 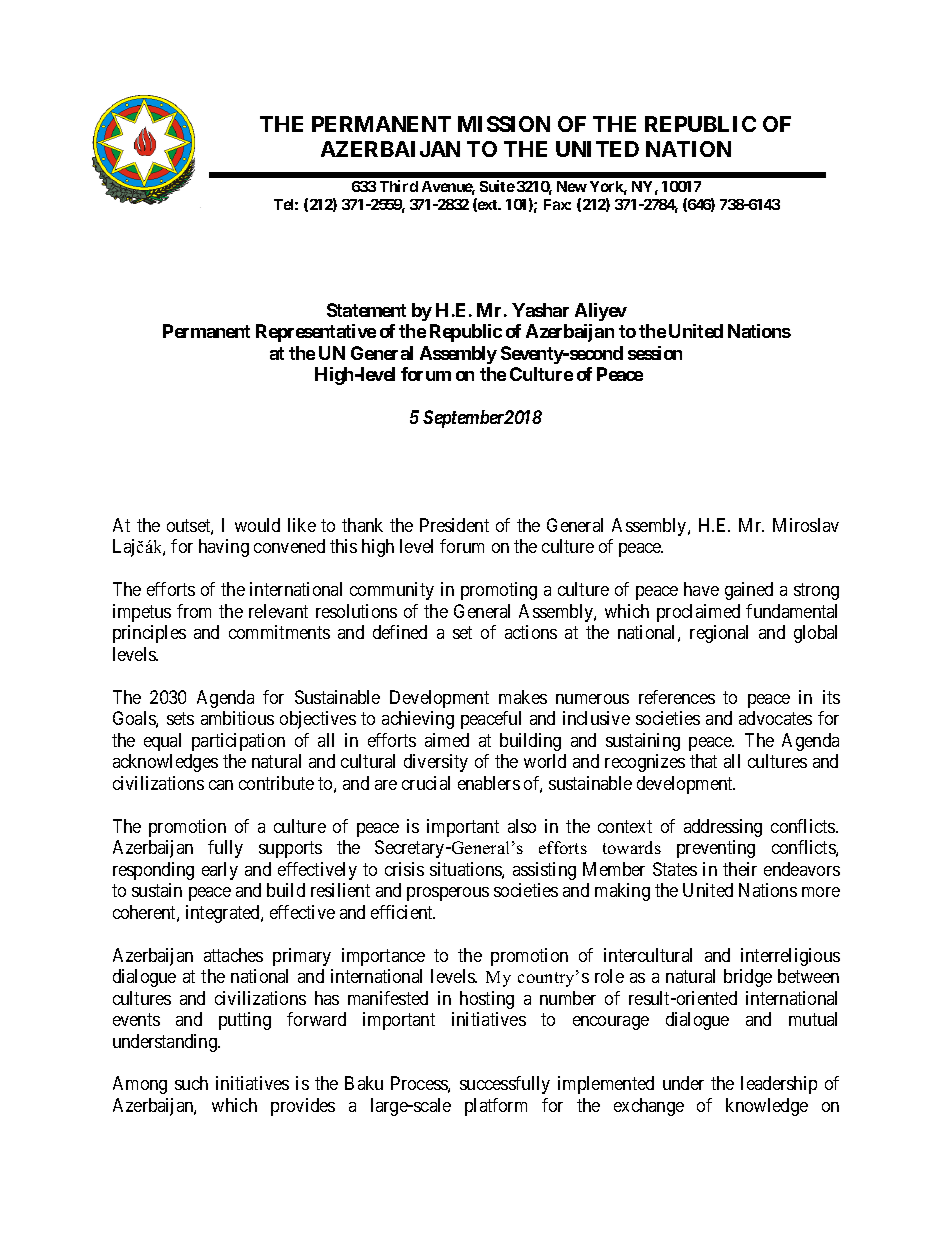 What do you see at coordinates (806, 525) in the image?
I see `Miroslav` at bounding box center [806, 525].
